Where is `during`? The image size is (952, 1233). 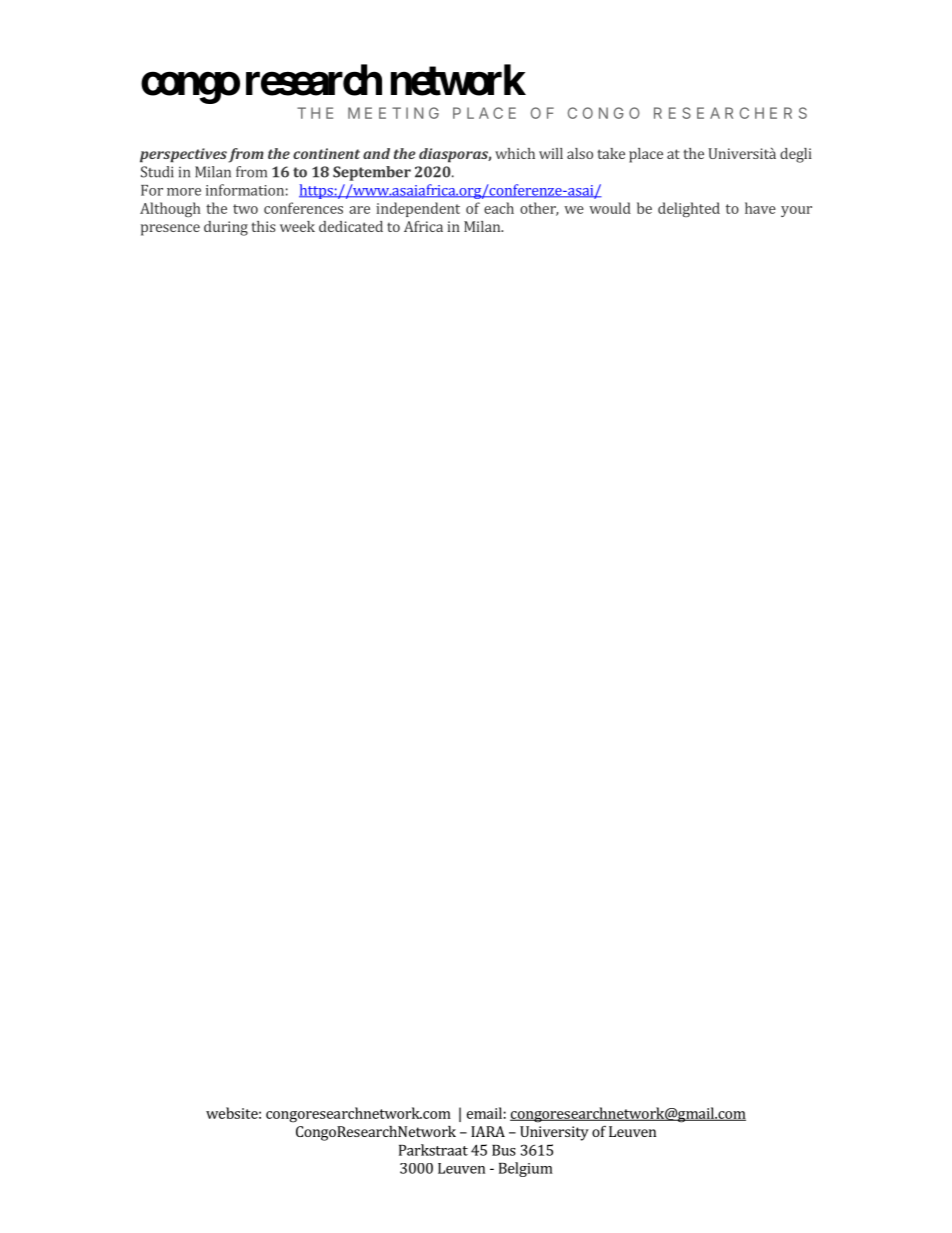
during is located at coordinates (226, 228).
